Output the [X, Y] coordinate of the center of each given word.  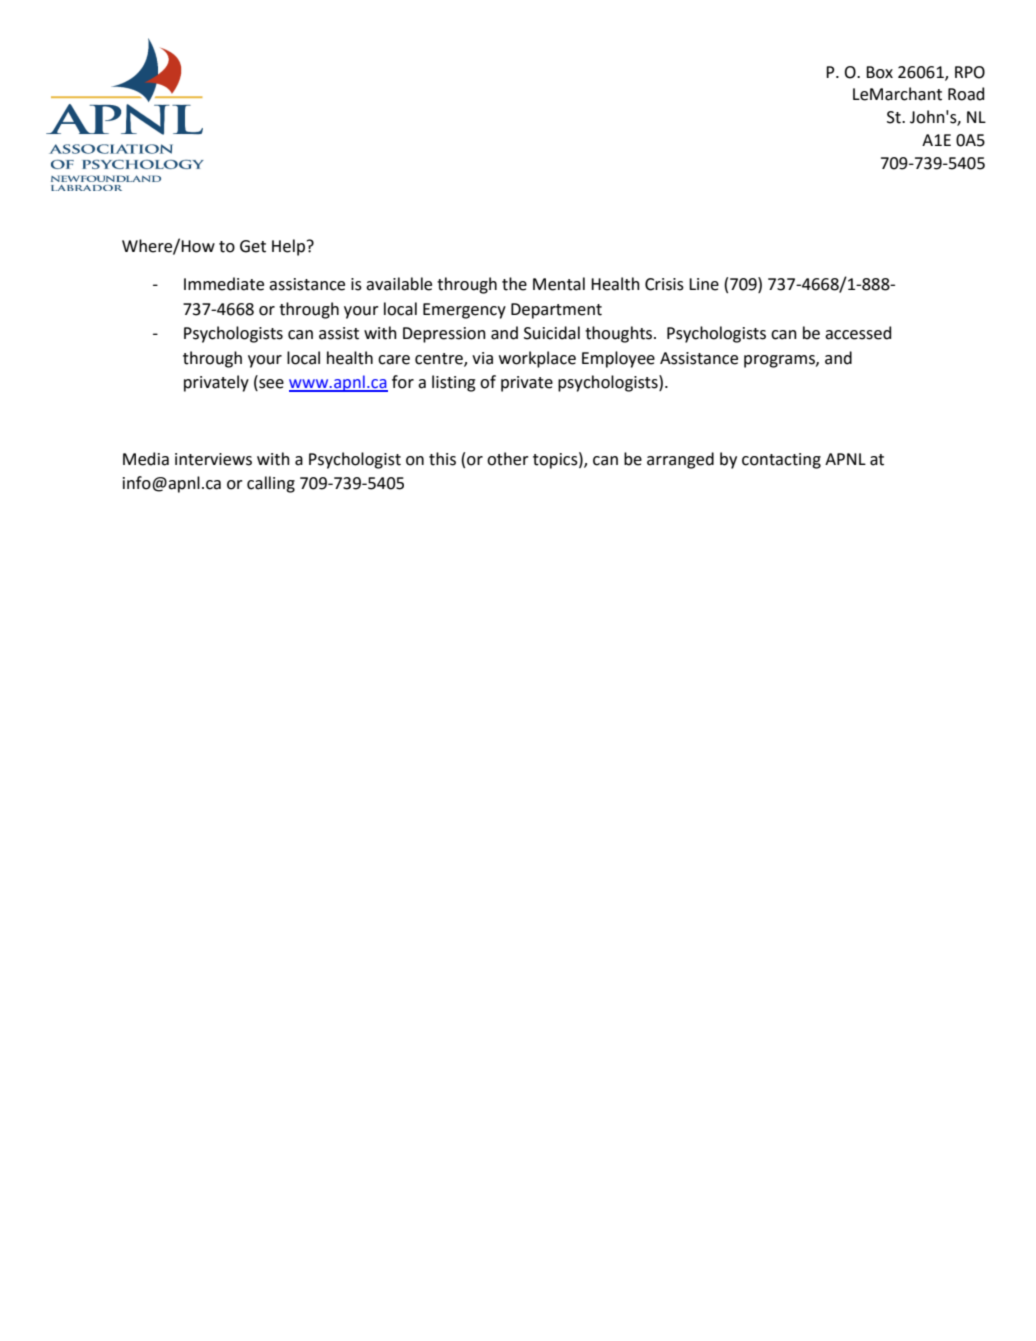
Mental [559, 284]
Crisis [664, 284]
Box [879, 72]
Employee [618, 359]
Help [288, 247]
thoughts [620, 334]
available [399, 284]
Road [966, 94]
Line [704, 284]
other [508, 459]
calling [271, 484]
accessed [858, 333]
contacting [781, 461]
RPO [970, 72]
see [270, 385]
